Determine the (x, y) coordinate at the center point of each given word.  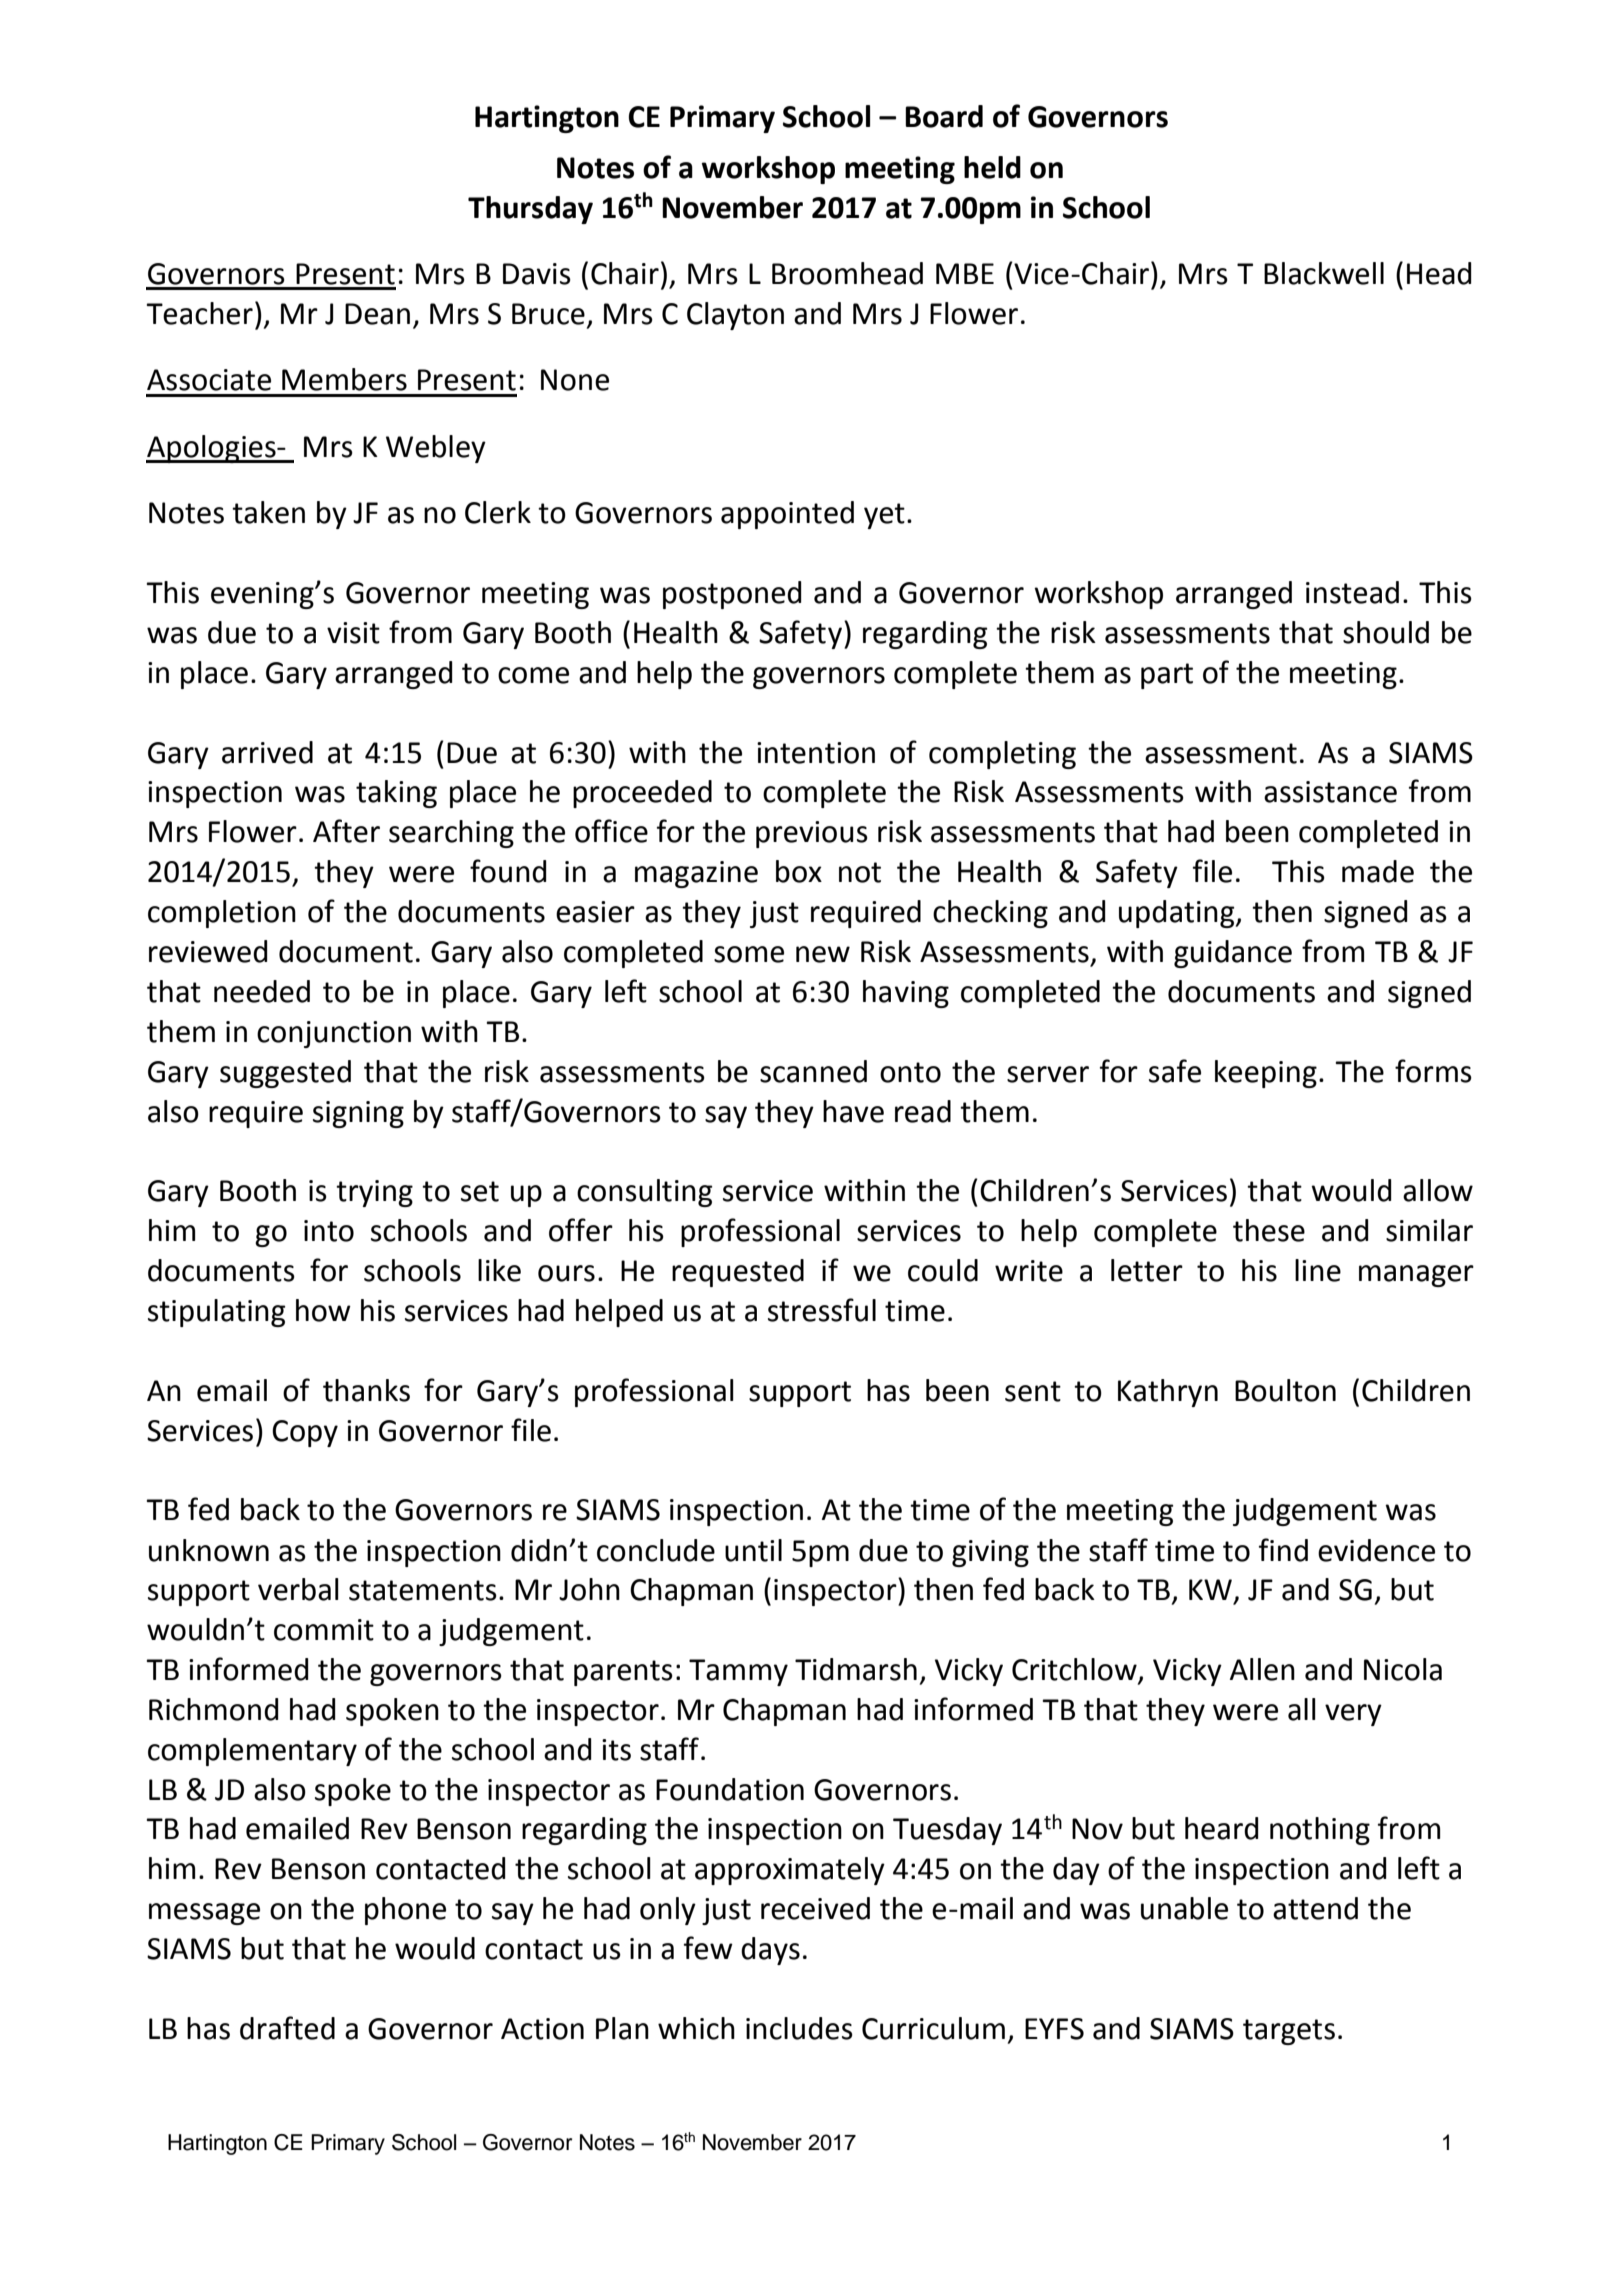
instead (1352, 592)
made (1378, 871)
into (329, 1231)
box (799, 871)
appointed (787, 515)
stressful (822, 1310)
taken (268, 512)
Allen (1262, 1669)
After (346, 831)
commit (324, 1630)
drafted (287, 2028)
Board (944, 116)
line (1318, 1270)
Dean (377, 314)
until (753, 1550)
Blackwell (1324, 273)
